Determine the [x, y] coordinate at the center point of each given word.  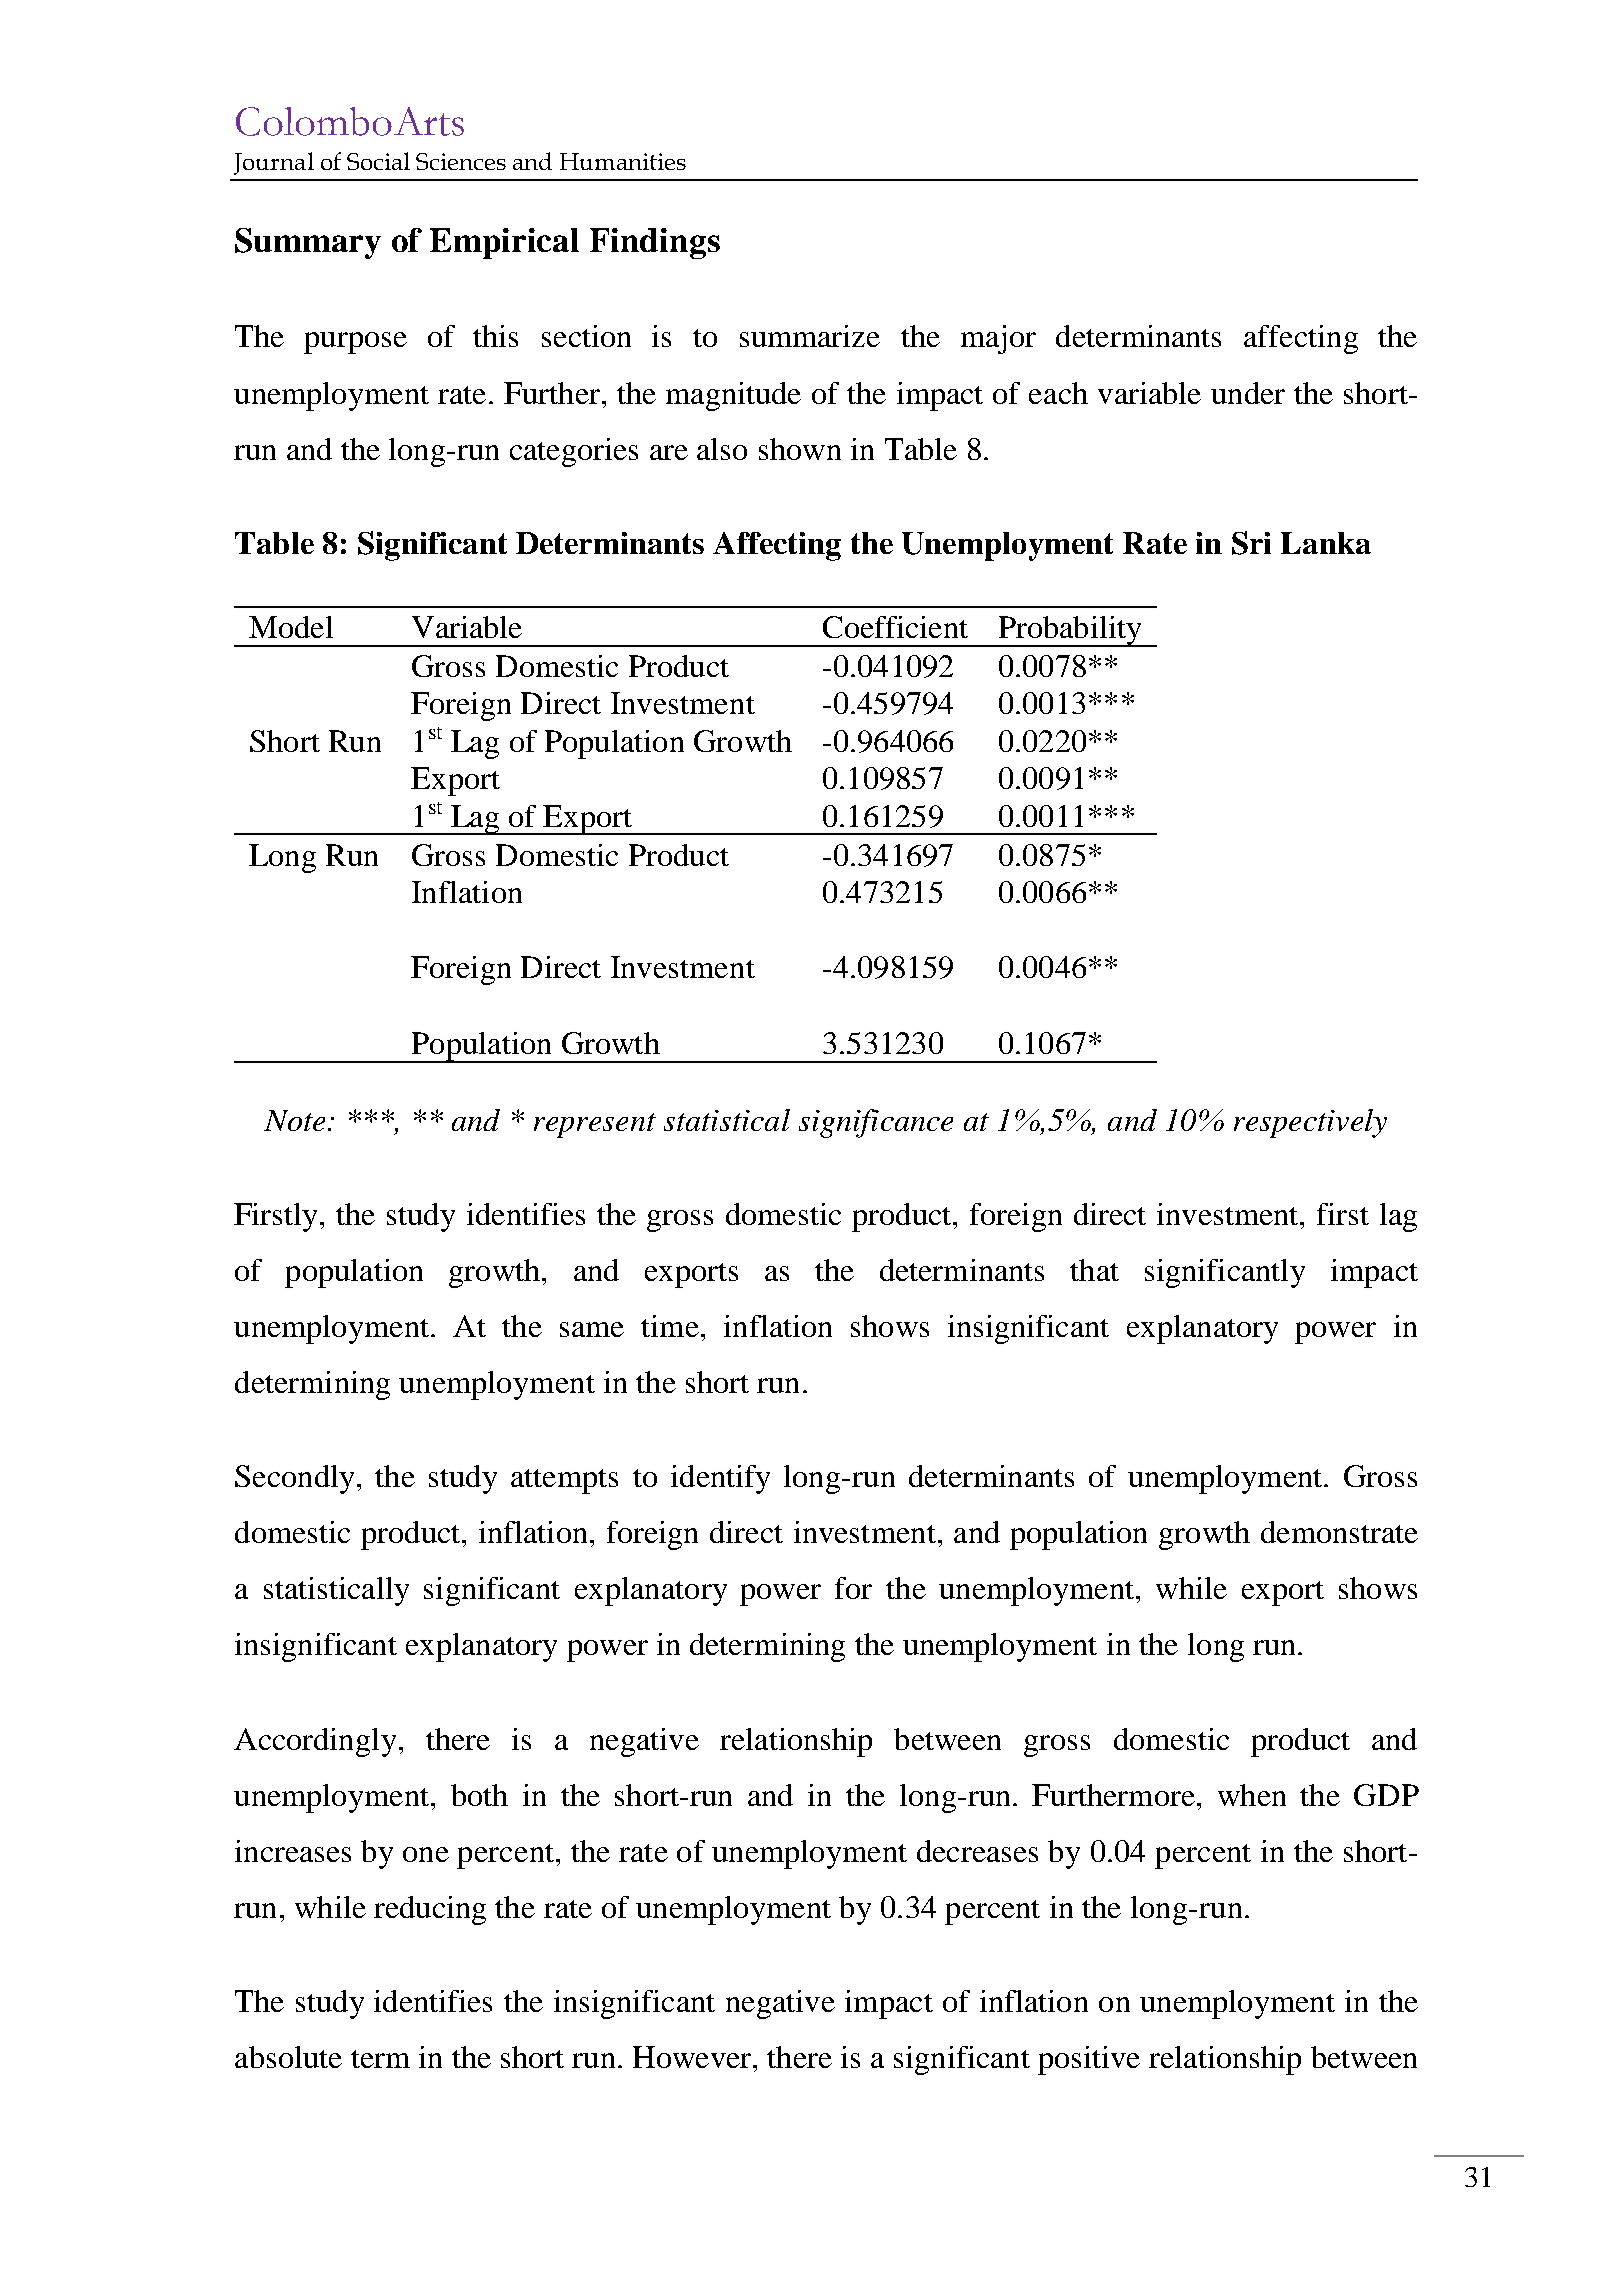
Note [294, 1120]
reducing [430, 1910]
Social [378, 161]
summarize [810, 336]
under [1248, 393]
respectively [1310, 1123]
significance [876, 1123]
